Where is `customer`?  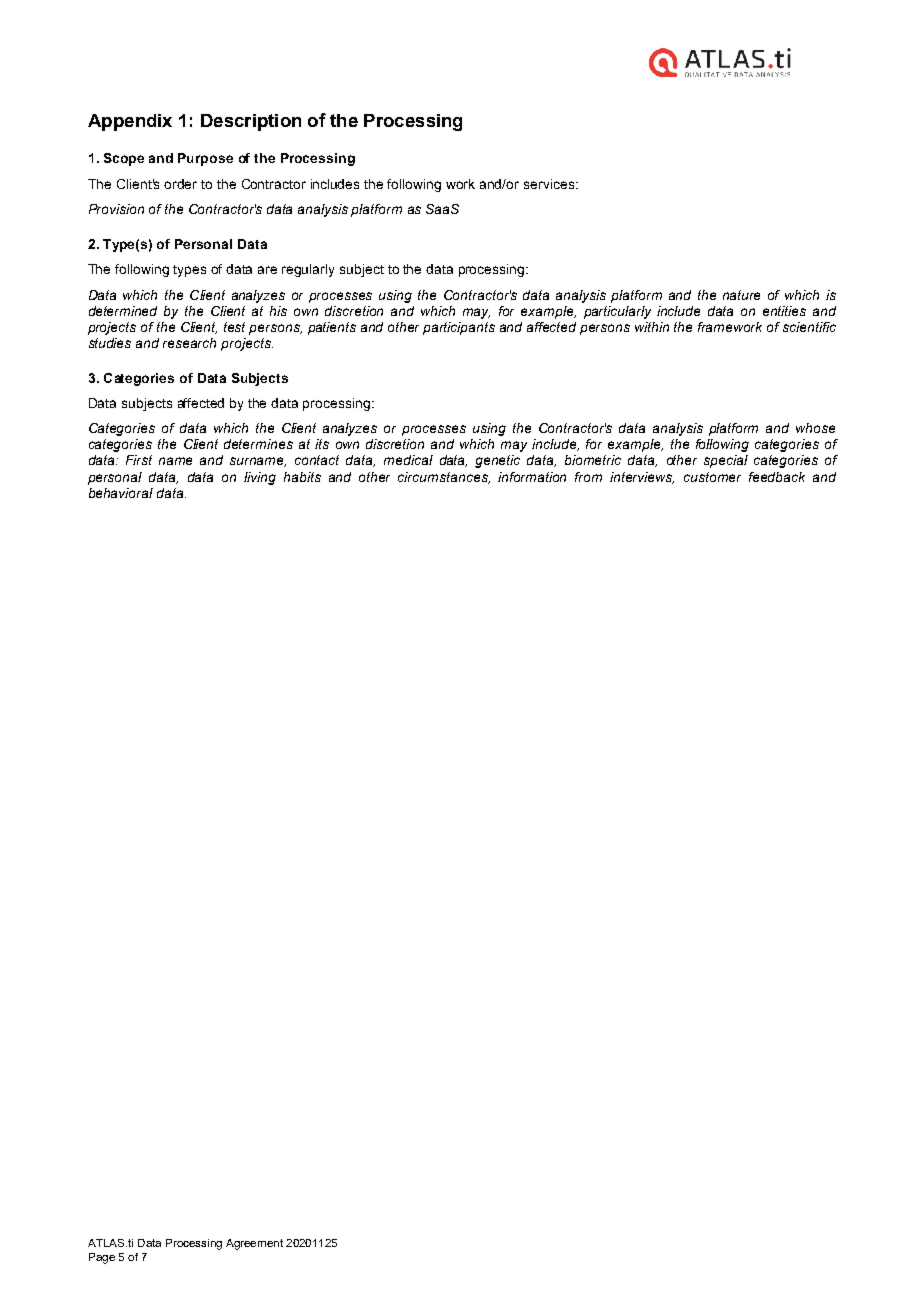
customer is located at coordinates (712, 477).
